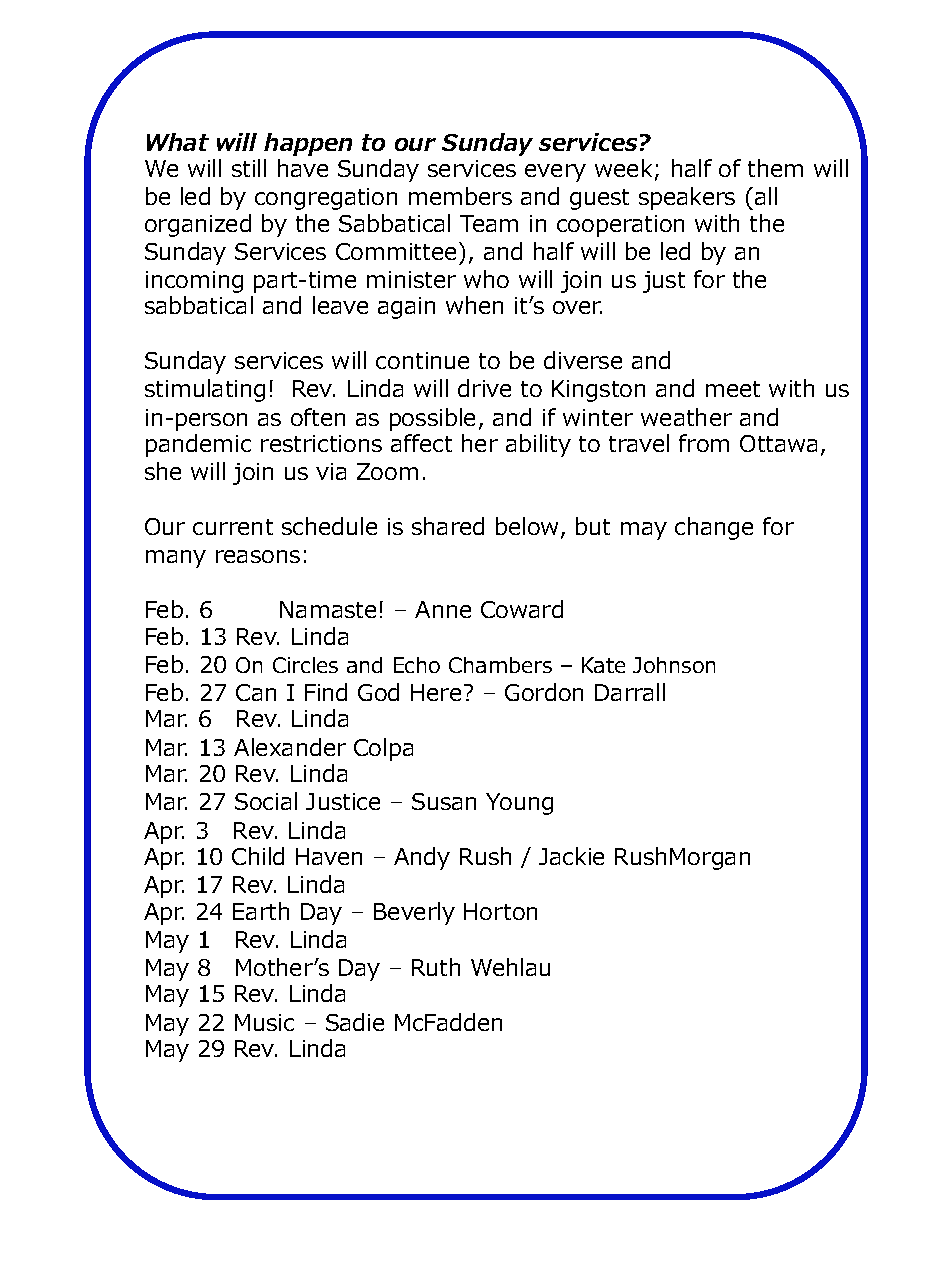 This image has height=1270, width=952. Describe the element at coordinates (687, 198) in the image. I see `speakers` at that location.
